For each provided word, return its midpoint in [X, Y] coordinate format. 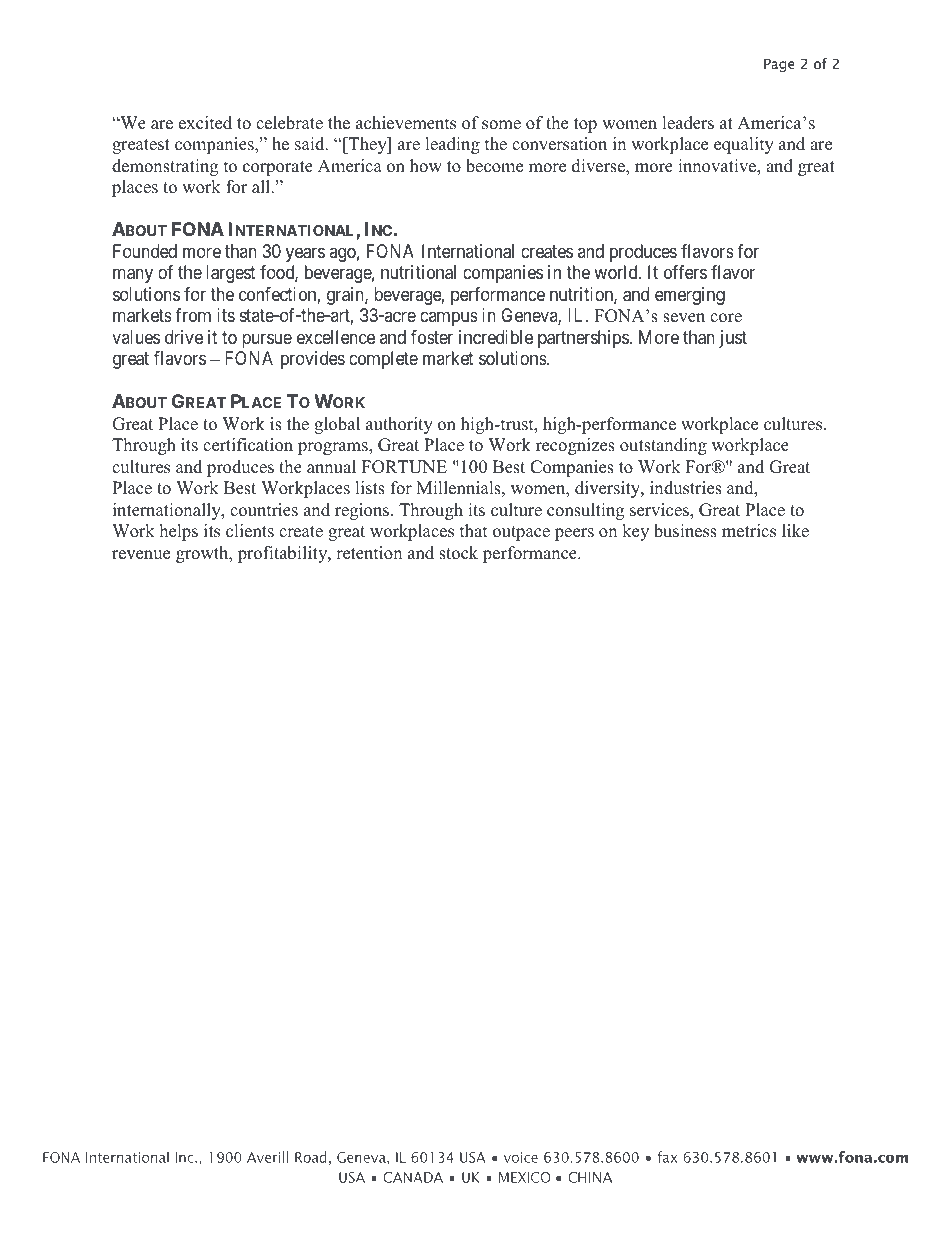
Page [779, 65]
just [733, 339]
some [501, 125]
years [305, 254]
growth [203, 554]
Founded [145, 251]
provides [313, 360]
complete [383, 360]
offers [685, 272]
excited [205, 123]
